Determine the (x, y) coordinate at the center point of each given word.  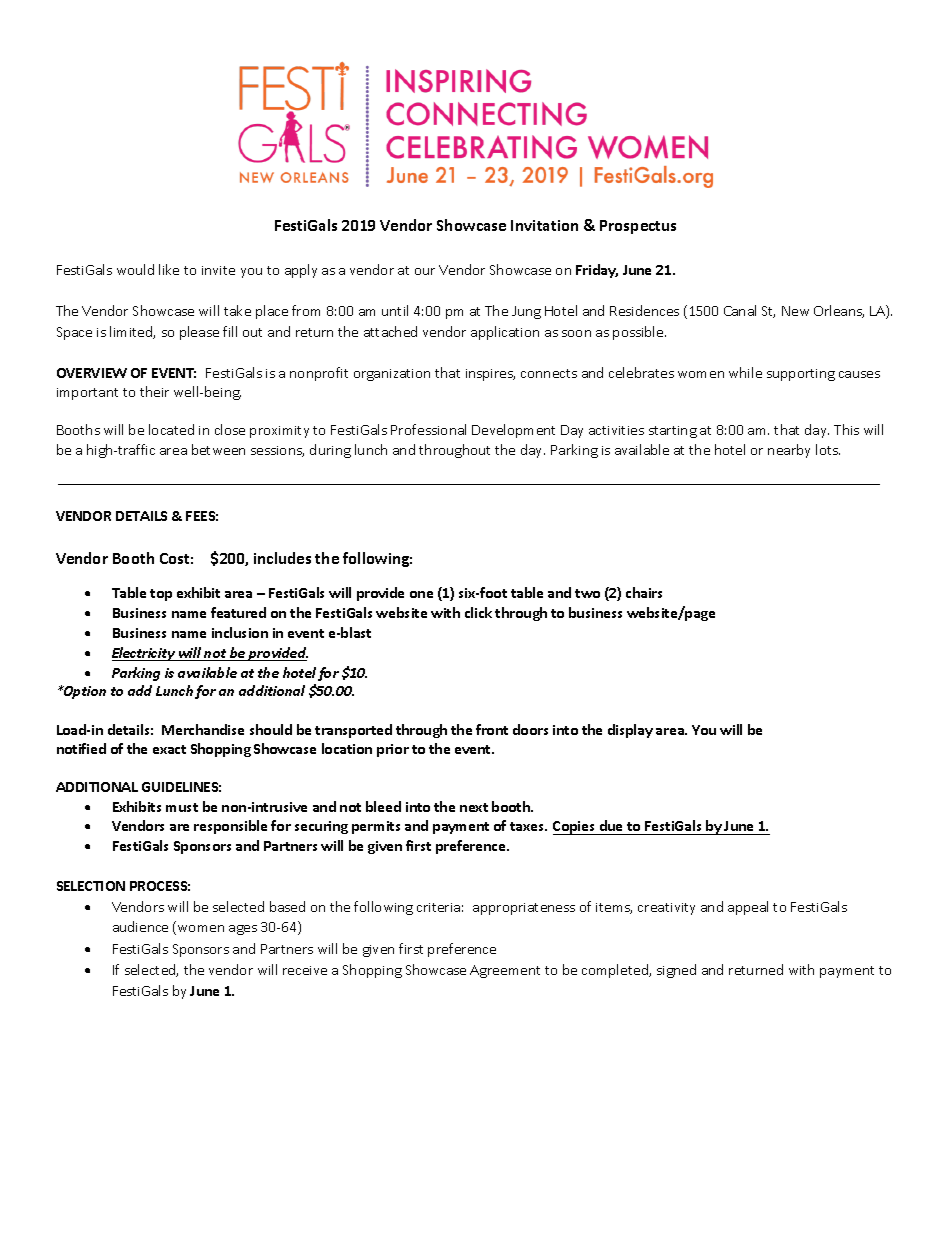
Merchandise (203, 729)
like (169, 269)
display (630, 731)
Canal (740, 310)
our (425, 271)
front (492, 729)
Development (513, 431)
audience (140, 926)
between (218, 449)
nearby (789, 451)
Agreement (505, 971)
